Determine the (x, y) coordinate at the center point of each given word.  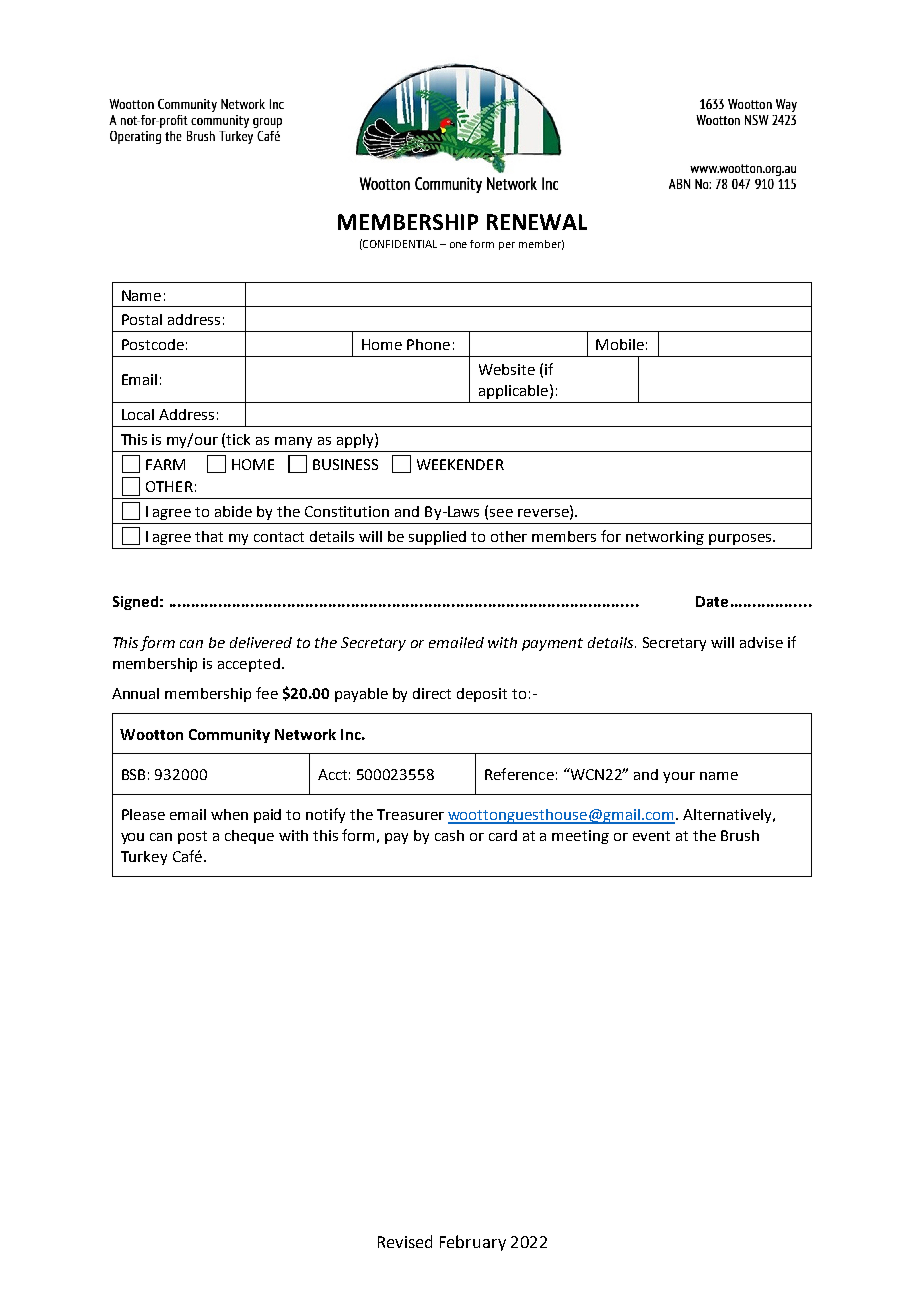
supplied (437, 538)
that (209, 536)
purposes (741, 539)
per (507, 246)
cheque (249, 837)
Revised (405, 1241)
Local (138, 414)
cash (449, 835)
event (651, 836)
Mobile (620, 344)
